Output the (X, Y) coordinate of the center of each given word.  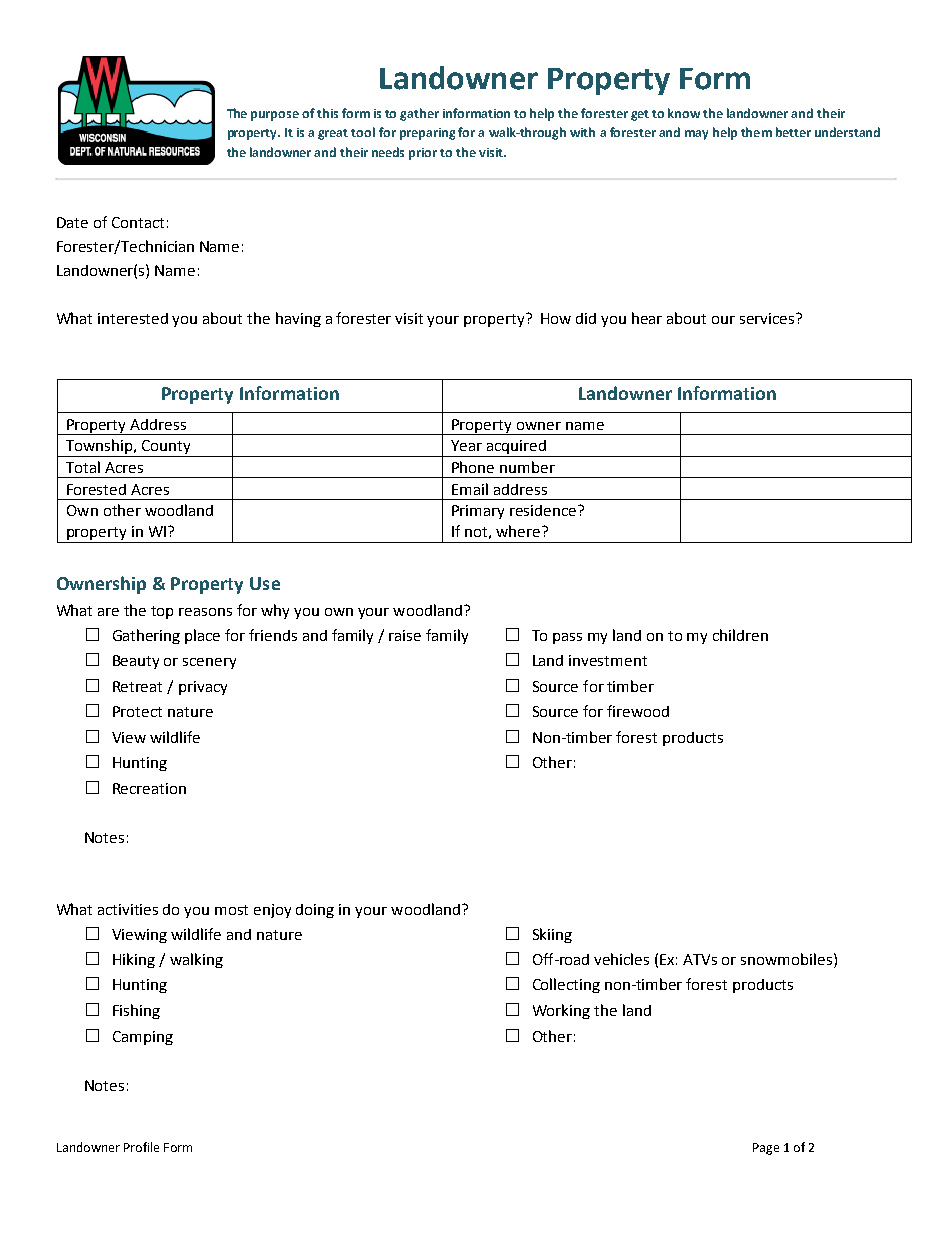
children (740, 635)
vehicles (621, 959)
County (166, 448)
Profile (141, 1147)
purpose (275, 116)
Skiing (552, 935)
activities (128, 909)
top (162, 612)
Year (466, 445)
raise (405, 635)
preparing (427, 134)
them (756, 132)
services (768, 318)
